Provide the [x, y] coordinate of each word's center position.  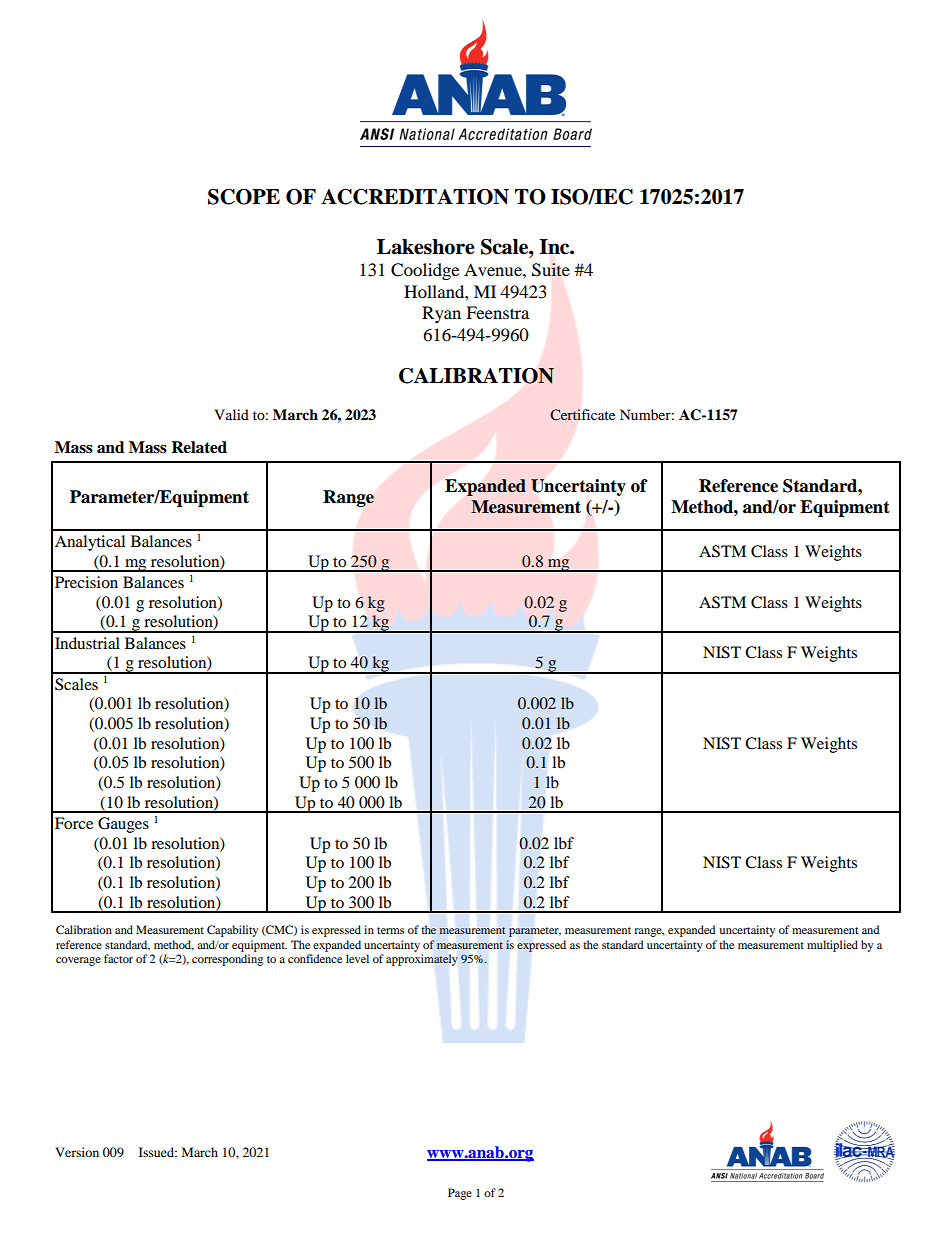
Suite [551, 270]
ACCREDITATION [415, 197]
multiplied [832, 946]
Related [199, 447]
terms [390, 930]
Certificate [582, 415]
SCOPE [244, 197]
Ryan [441, 314]
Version [77, 1152]
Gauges [123, 825]
